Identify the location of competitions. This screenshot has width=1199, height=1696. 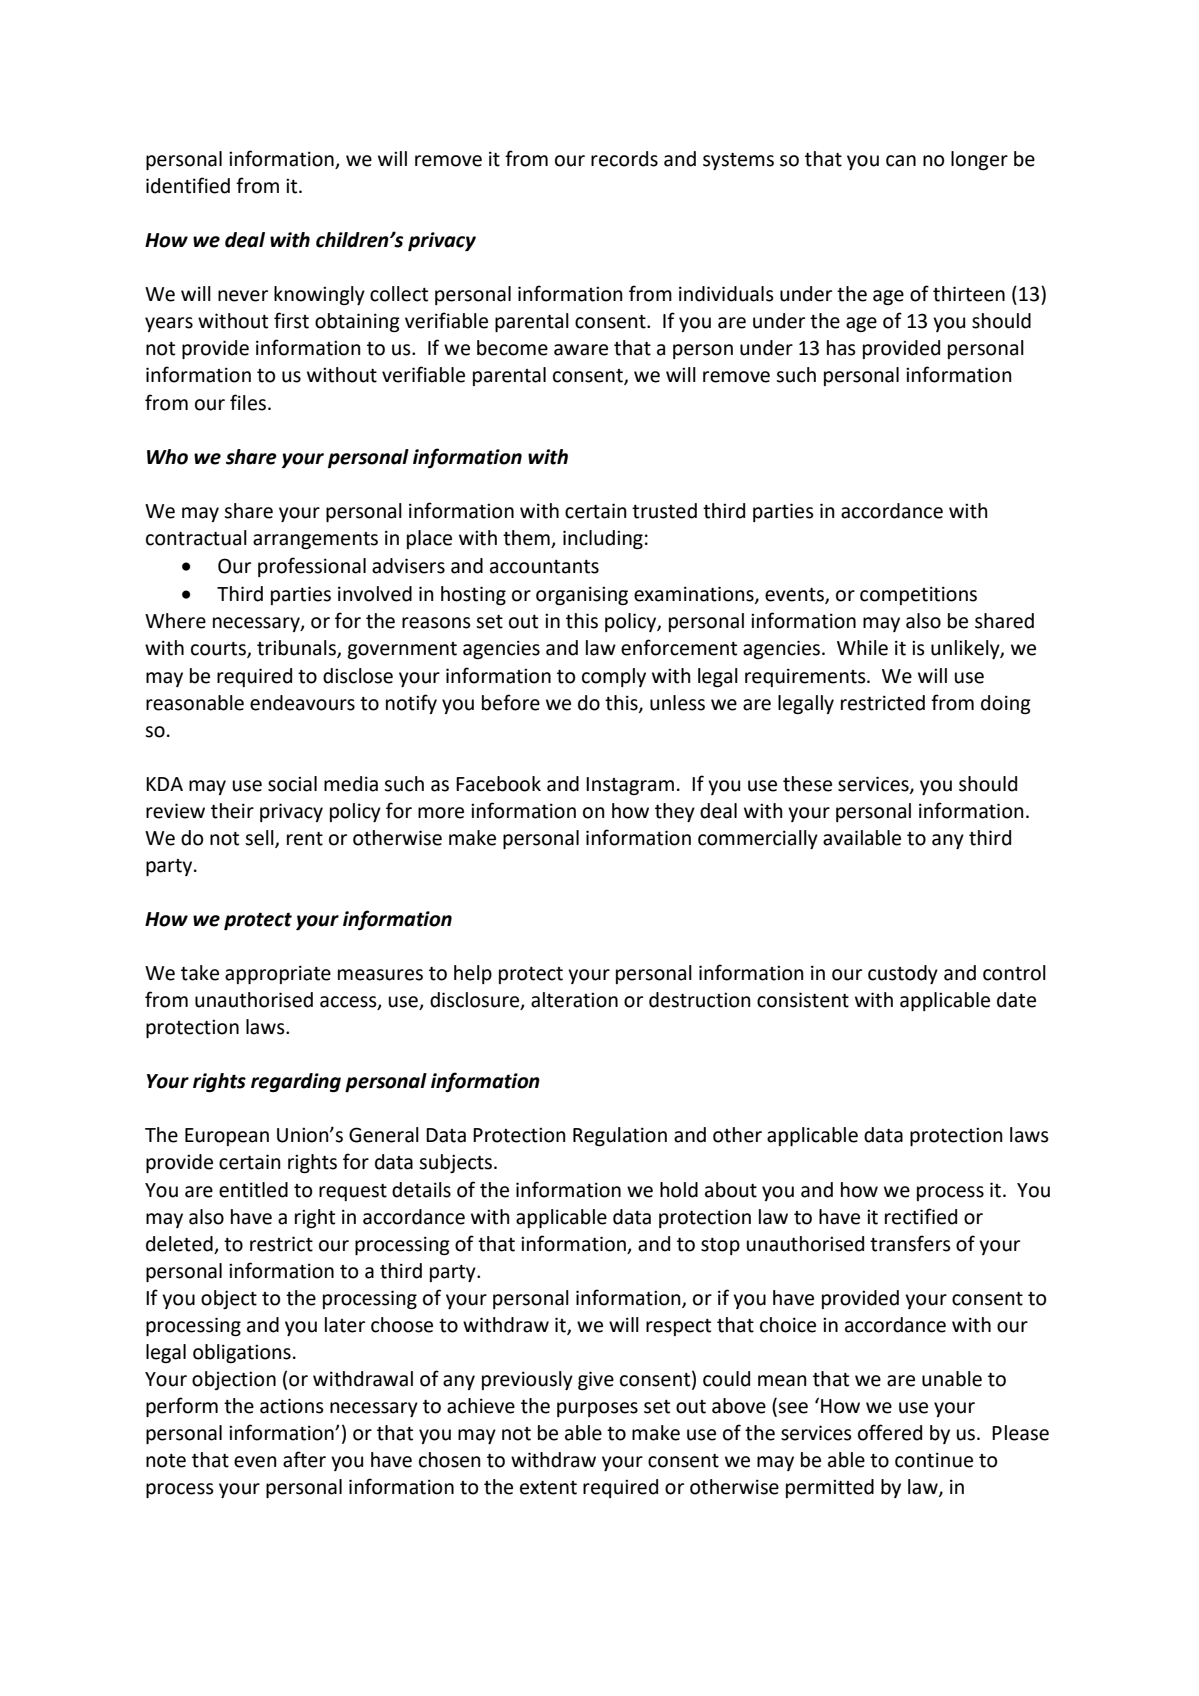
(918, 595).
